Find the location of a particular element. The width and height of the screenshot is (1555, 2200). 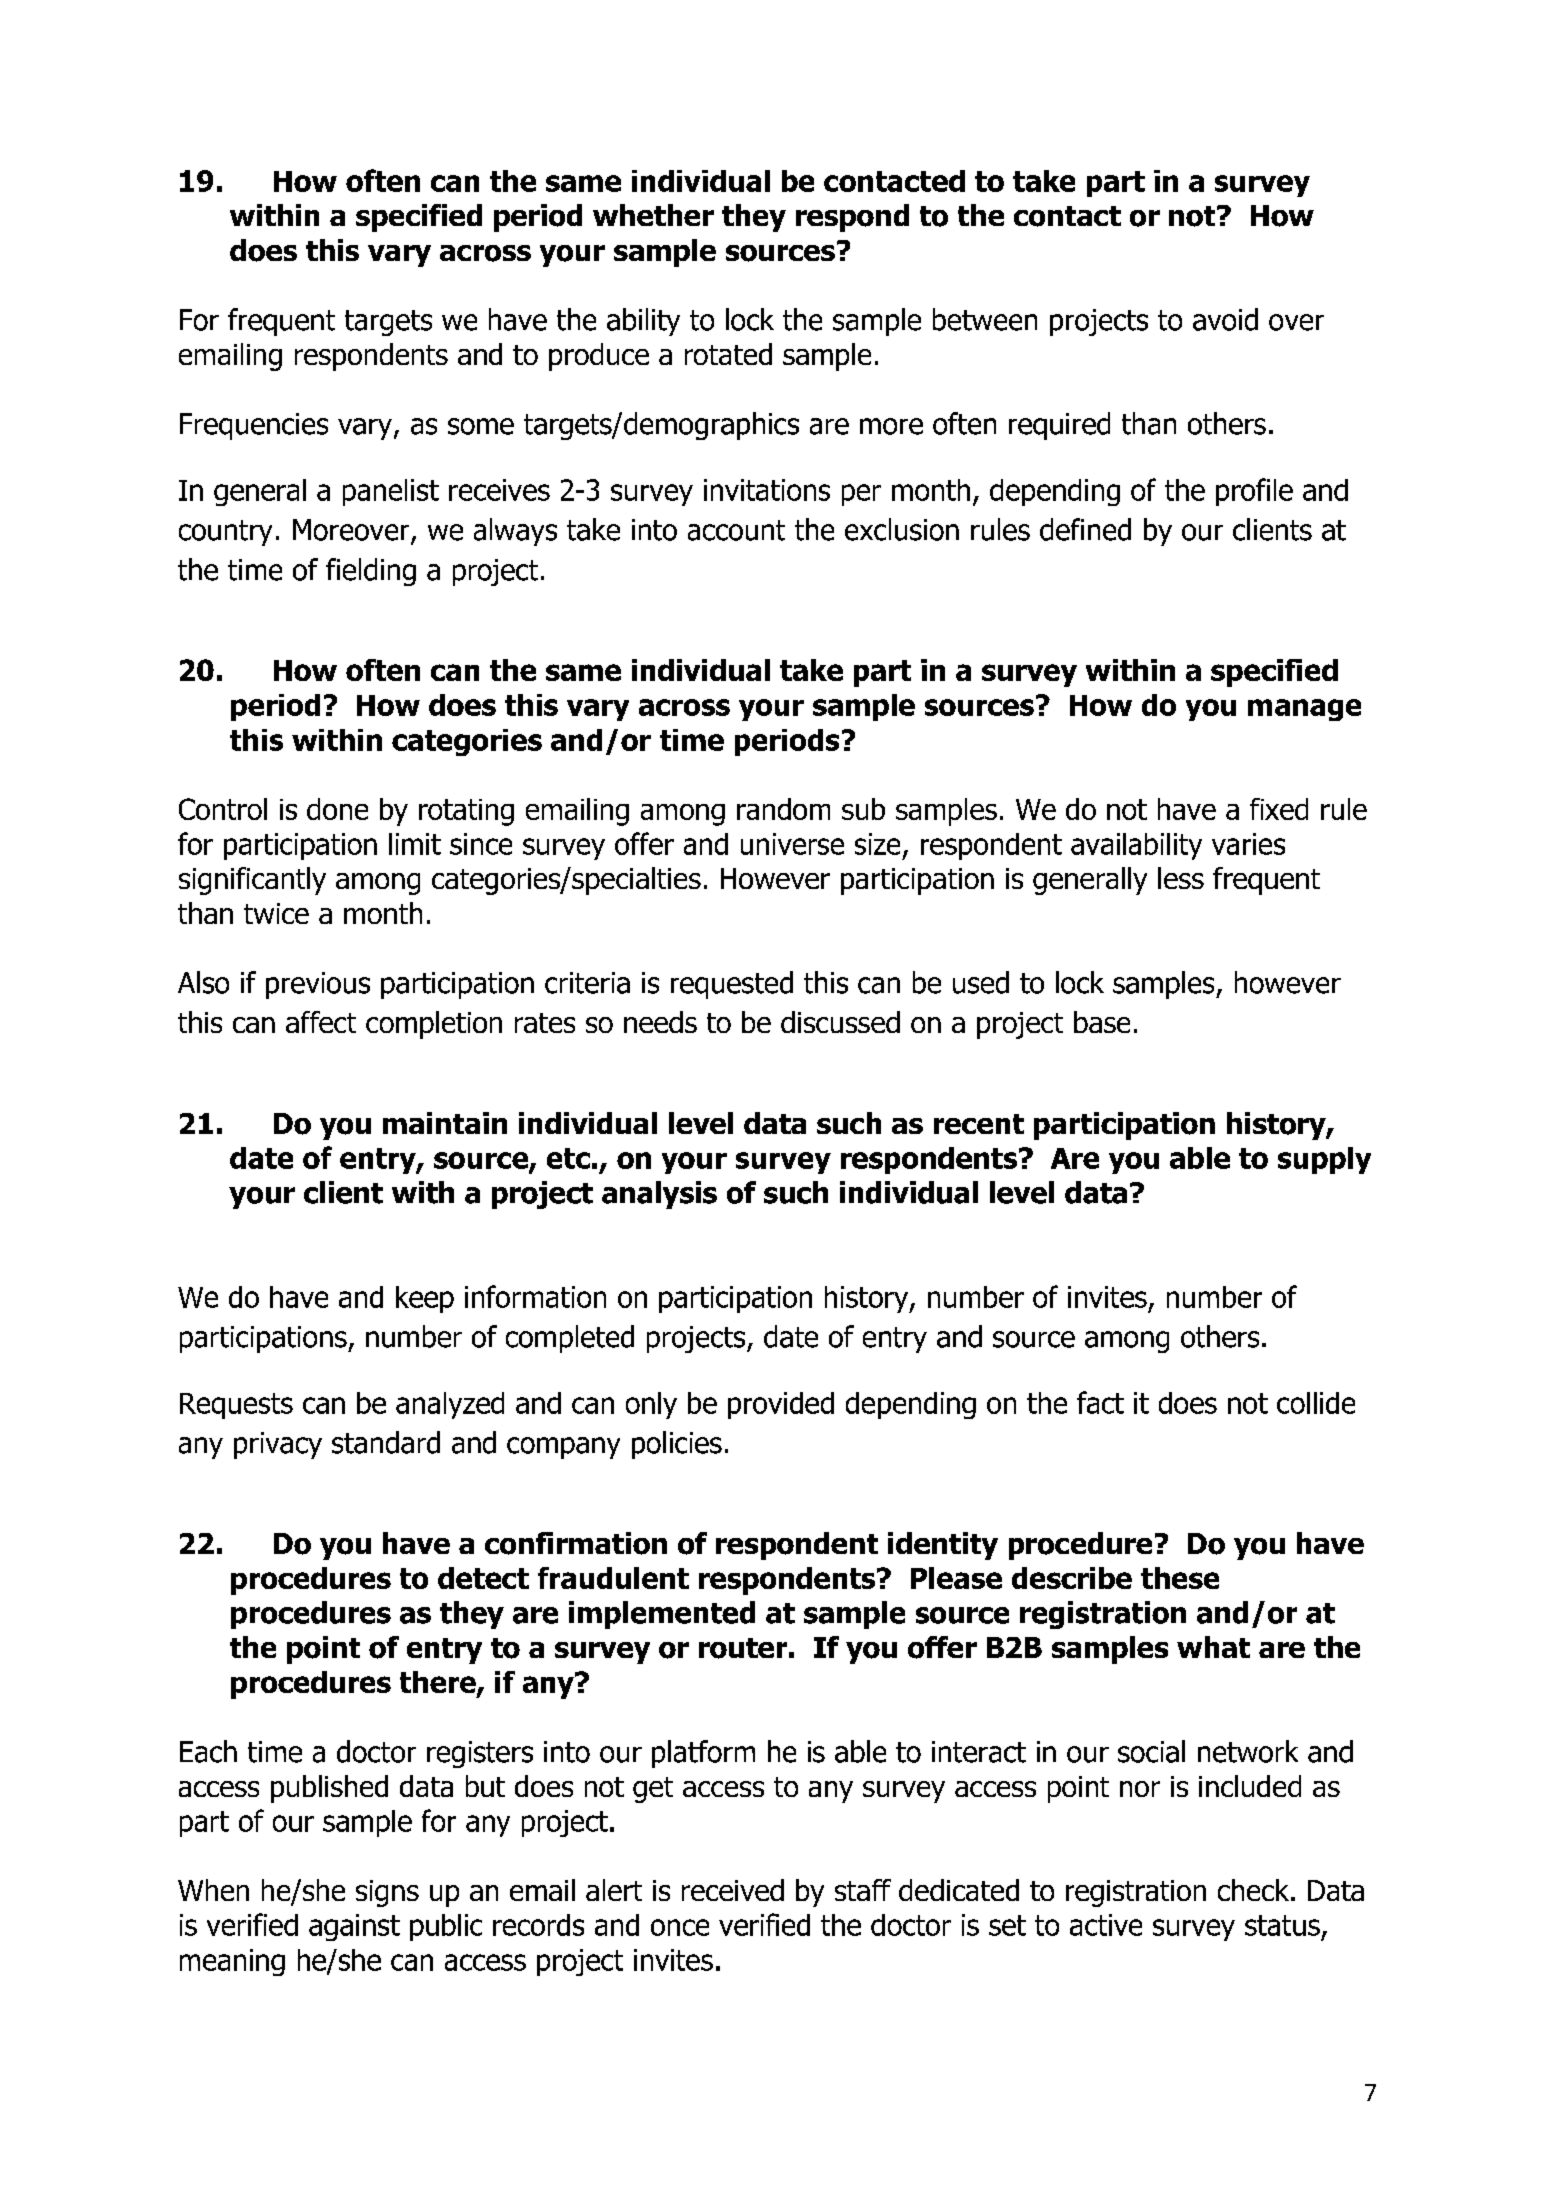

manage is located at coordinates (1304, 710).
